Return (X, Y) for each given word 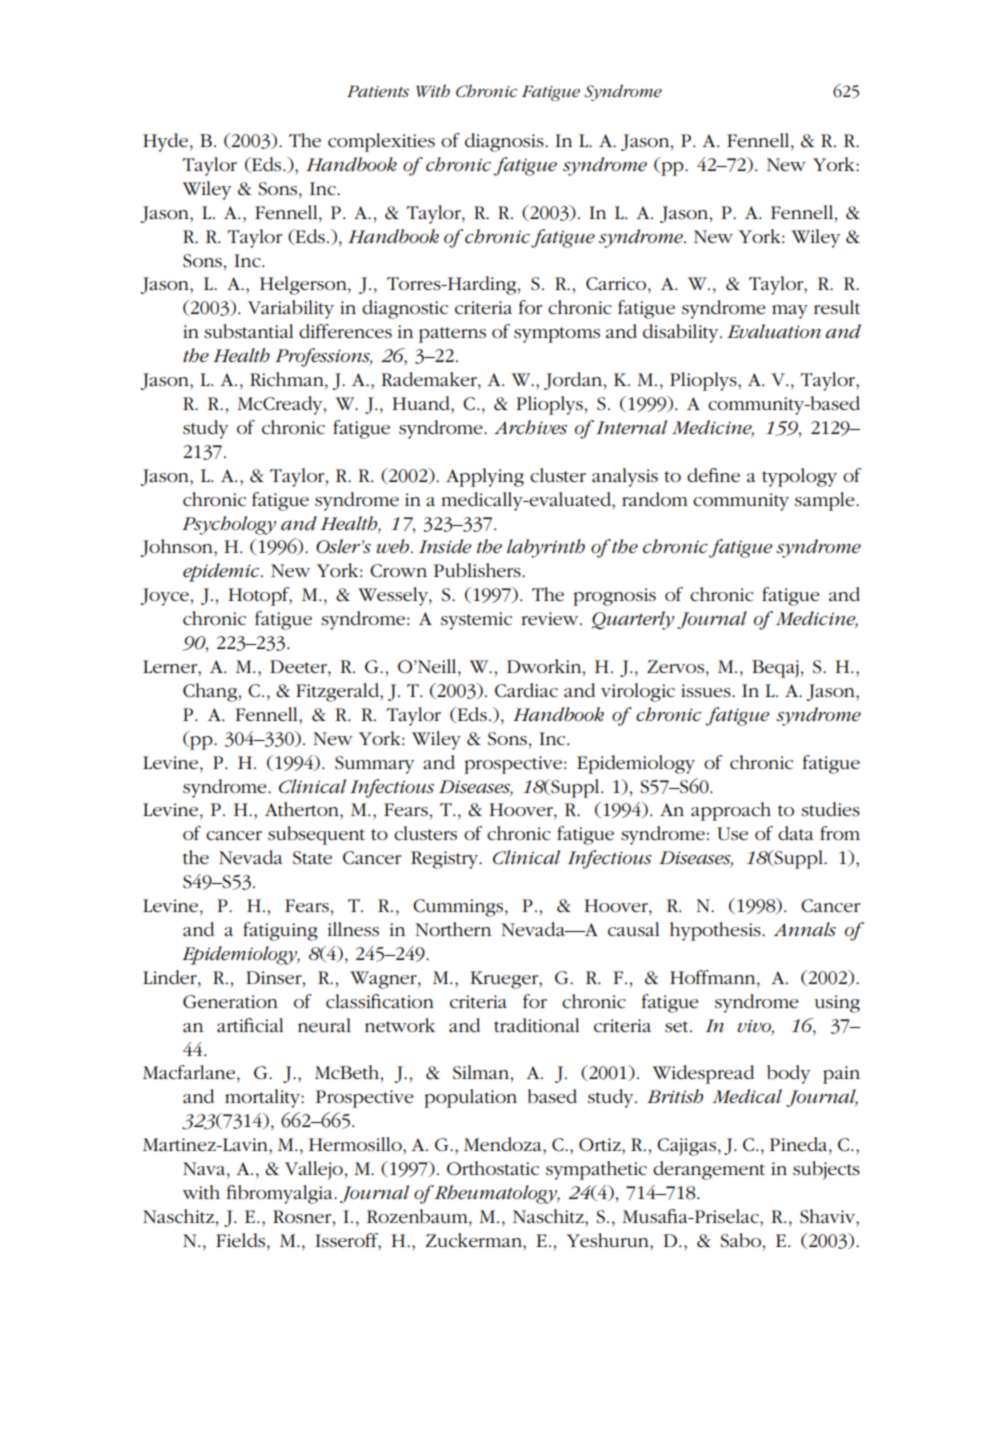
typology (799, 477)
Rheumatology (496, 1194)
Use (732, 834)
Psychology (229, 525)
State (312, 858)
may (790, 312)
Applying (485, 477)
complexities (381, 142)
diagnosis (505, 142)
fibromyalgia (281, 1194)
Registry (446, 860)
